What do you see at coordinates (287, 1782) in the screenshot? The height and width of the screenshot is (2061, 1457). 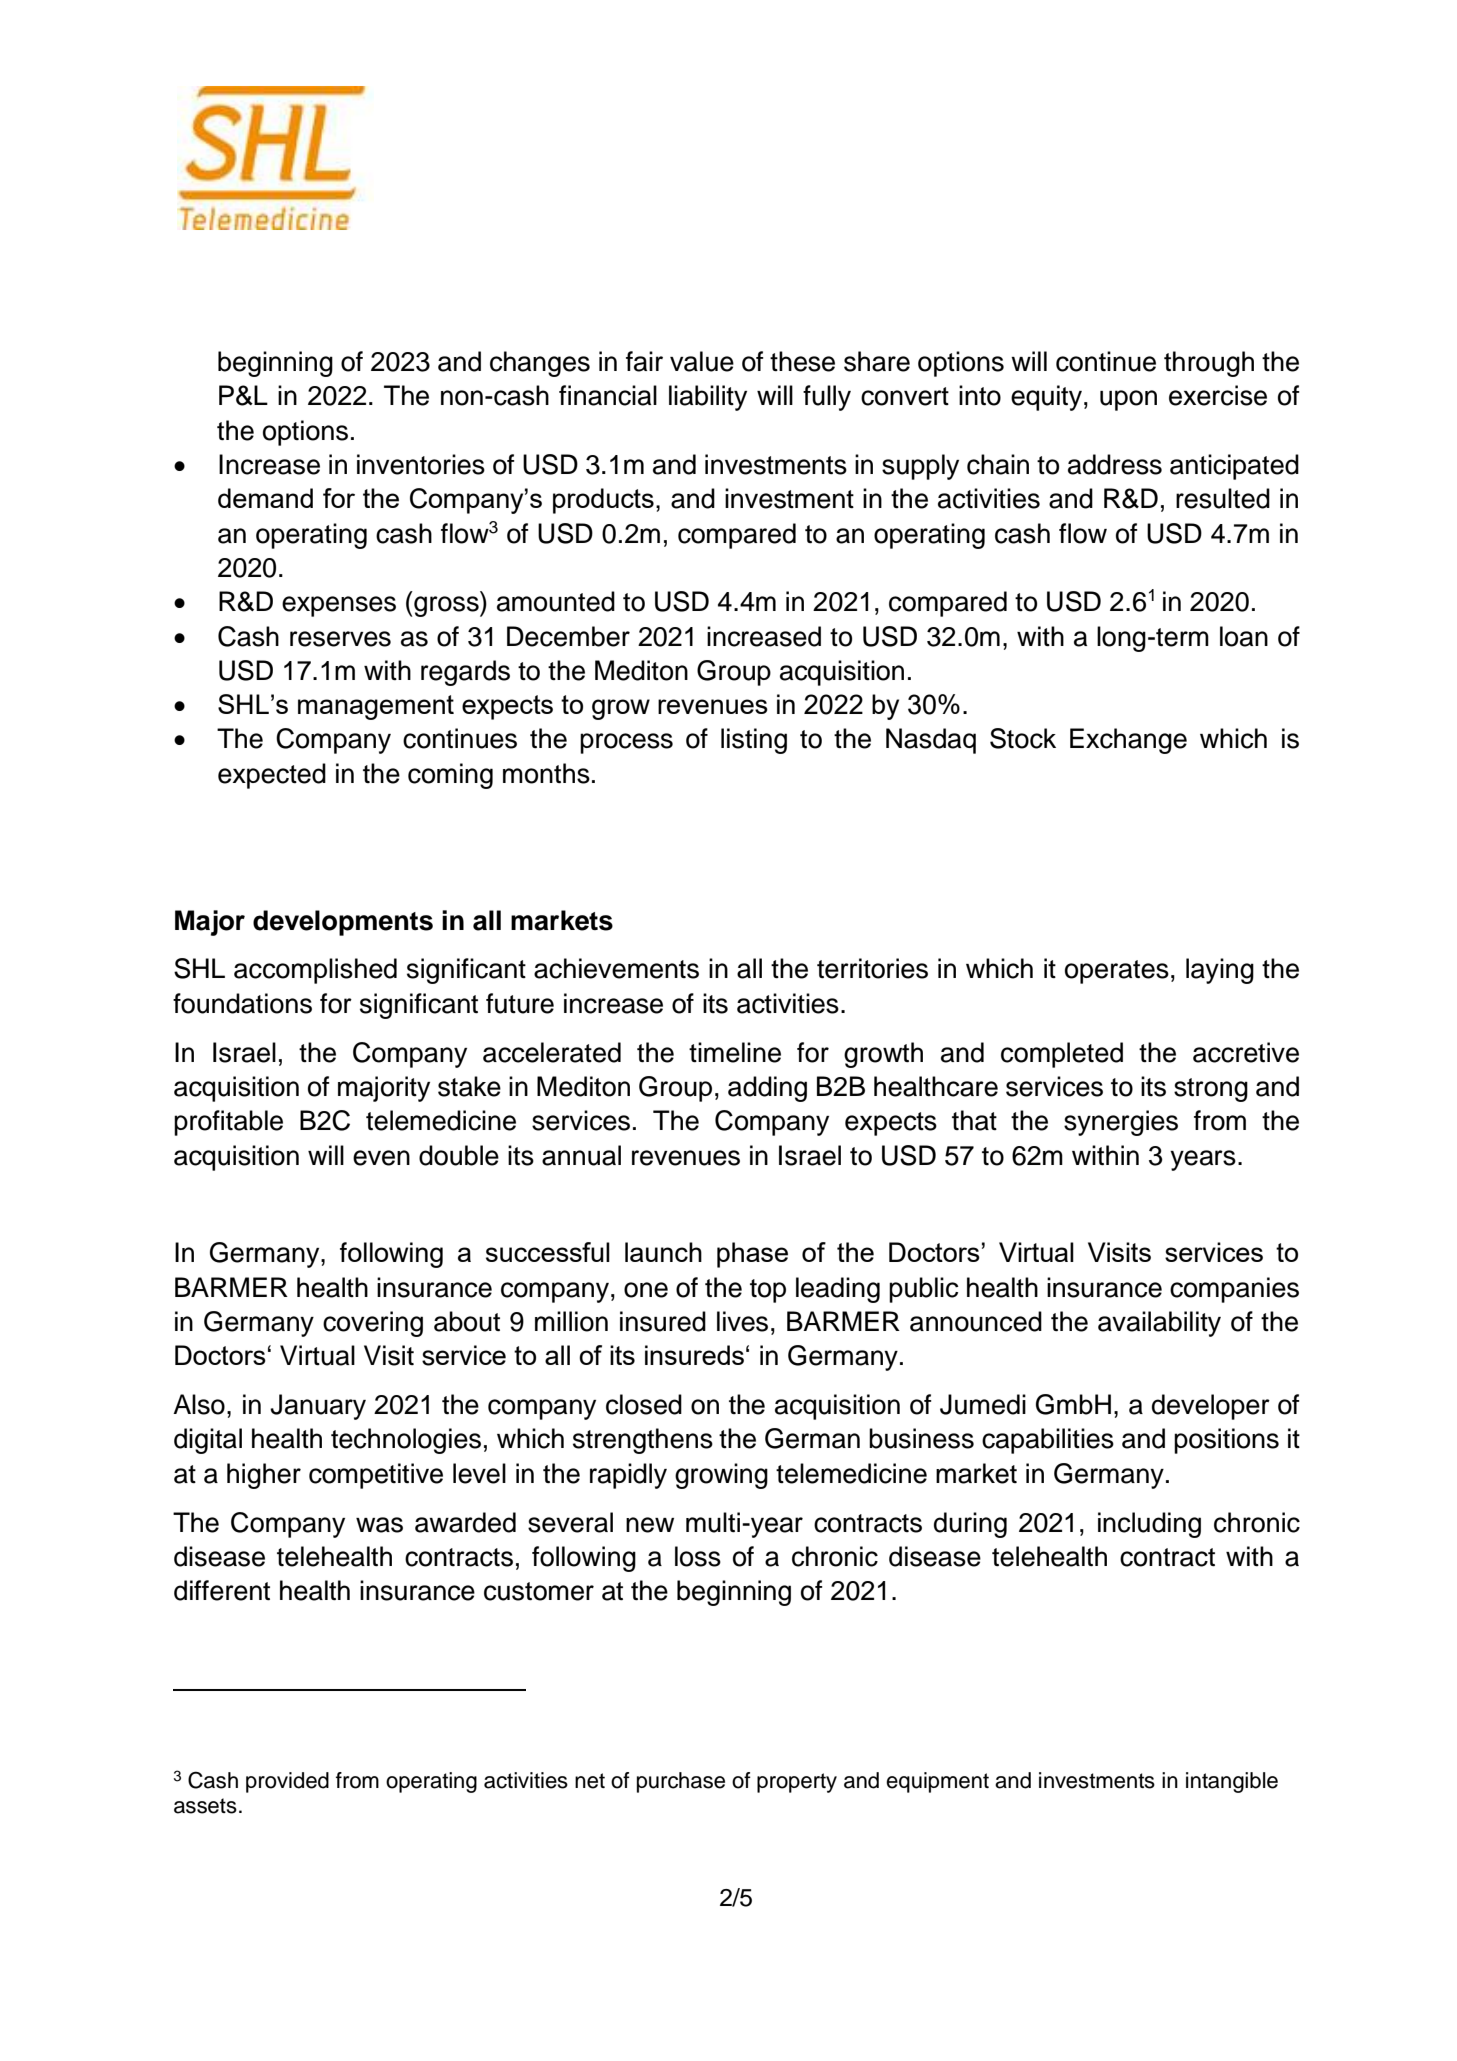 I see `provided` at bounding box center [287, 1782].
